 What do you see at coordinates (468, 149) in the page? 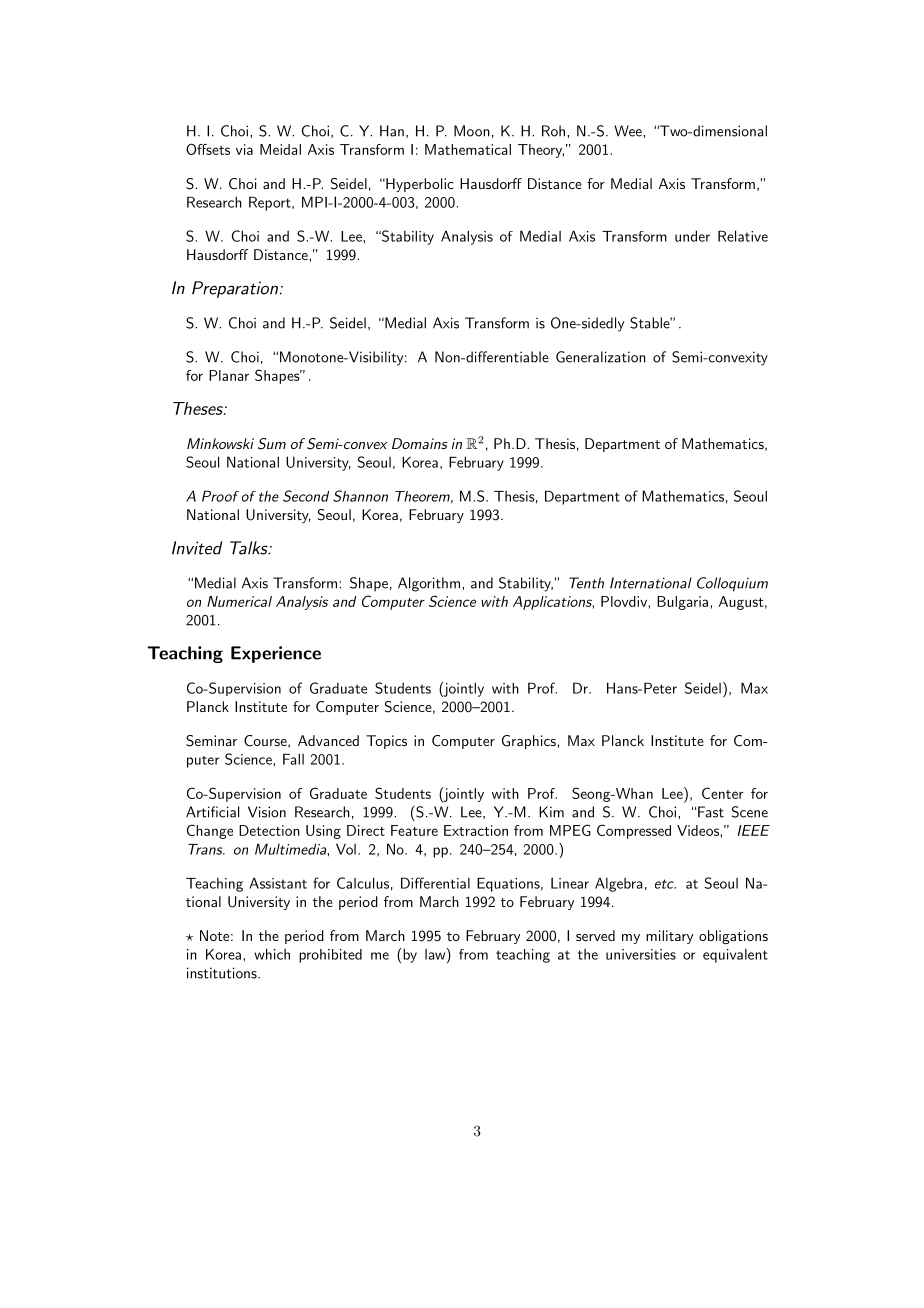
I see `Mathematical` at bounding box center [468, 149].
